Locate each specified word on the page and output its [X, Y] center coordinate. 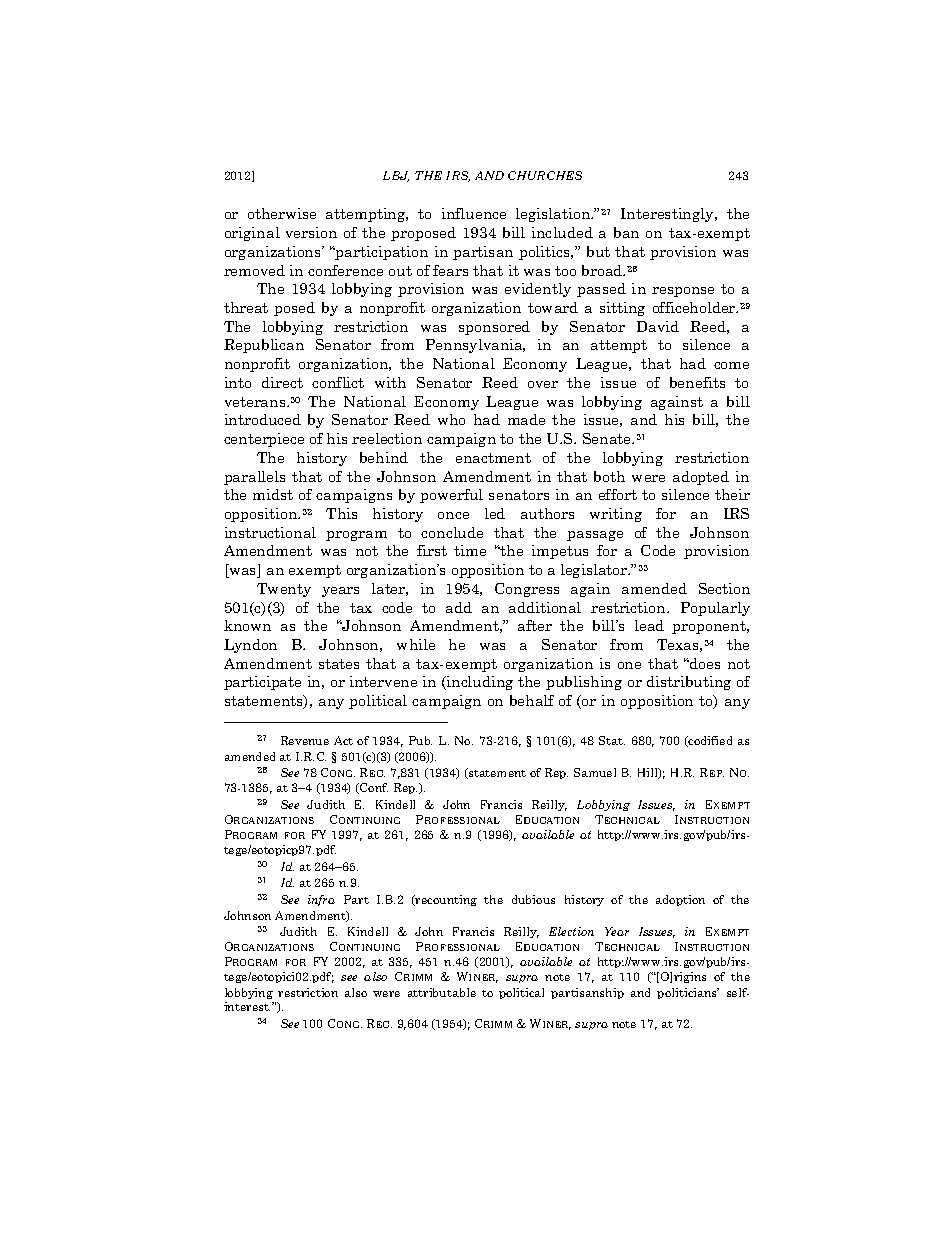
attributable [442, 992]
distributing [689, 683]
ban [626, 232]
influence [474, 213]
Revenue [305, 740]
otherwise [282, 213]
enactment [493, 458]
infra [321, 900]
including [479, 683]
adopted [701, 478]
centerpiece [264, 440]
